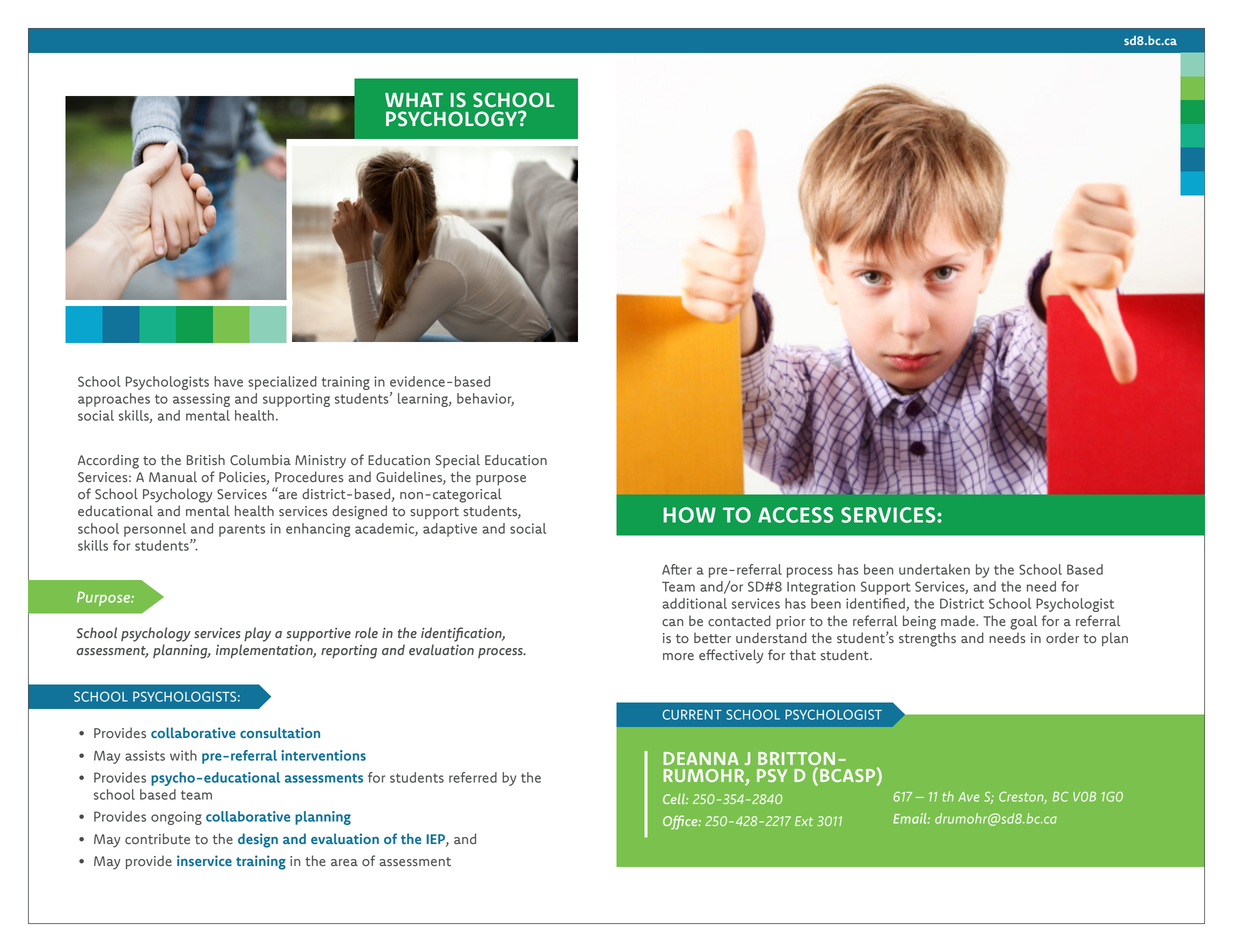 The height and width of the page is (952, 1233). Describe the element at coordinates (473, 777) in the page. I see `referred` at that location.
